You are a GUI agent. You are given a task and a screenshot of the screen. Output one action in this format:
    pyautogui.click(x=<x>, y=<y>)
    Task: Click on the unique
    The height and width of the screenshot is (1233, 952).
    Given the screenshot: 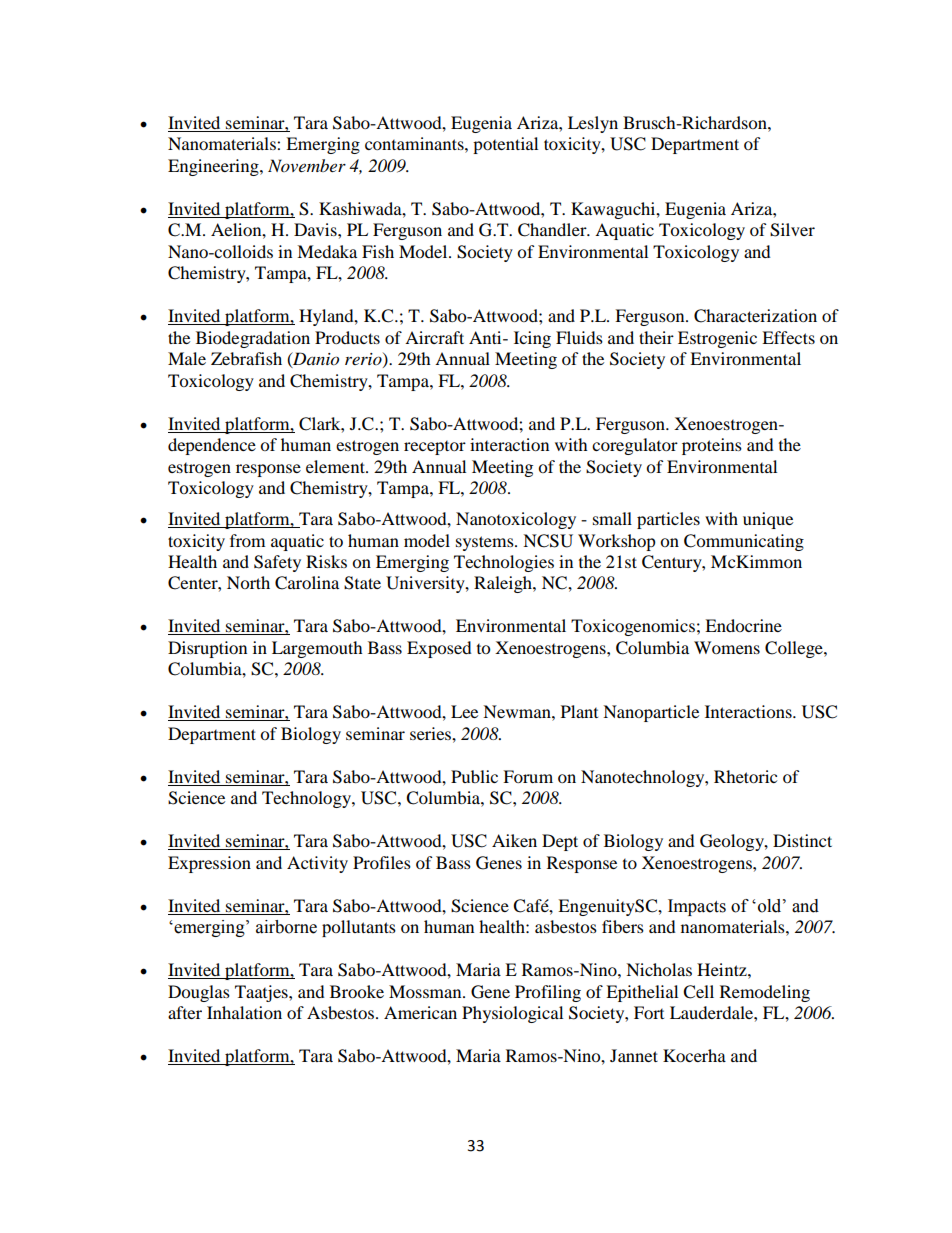 What is the action you would take?
    pyautogui.click(x=768, y=520)
